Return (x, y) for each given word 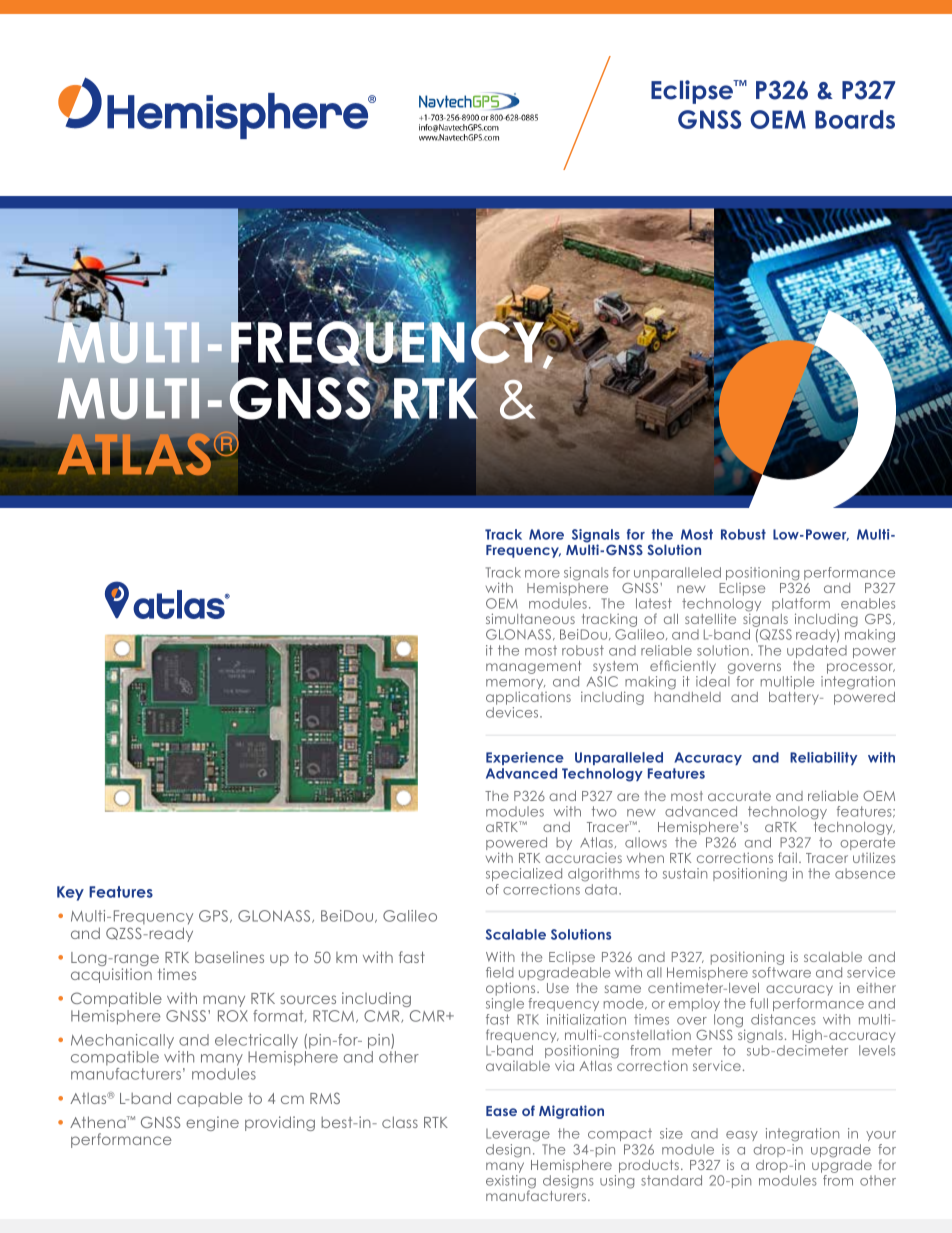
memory (515, 685)
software (781, 972)
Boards (855, 119)
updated (817, 651)
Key (70, 893)
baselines (229, 957)
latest (654, 603)
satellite (710, 618)
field (500, 972)
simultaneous (530, 618)
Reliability (824, 758)
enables (868, 603)
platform (801, 606)
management (533, 667)
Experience (525, 758)
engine (212, 1123)
